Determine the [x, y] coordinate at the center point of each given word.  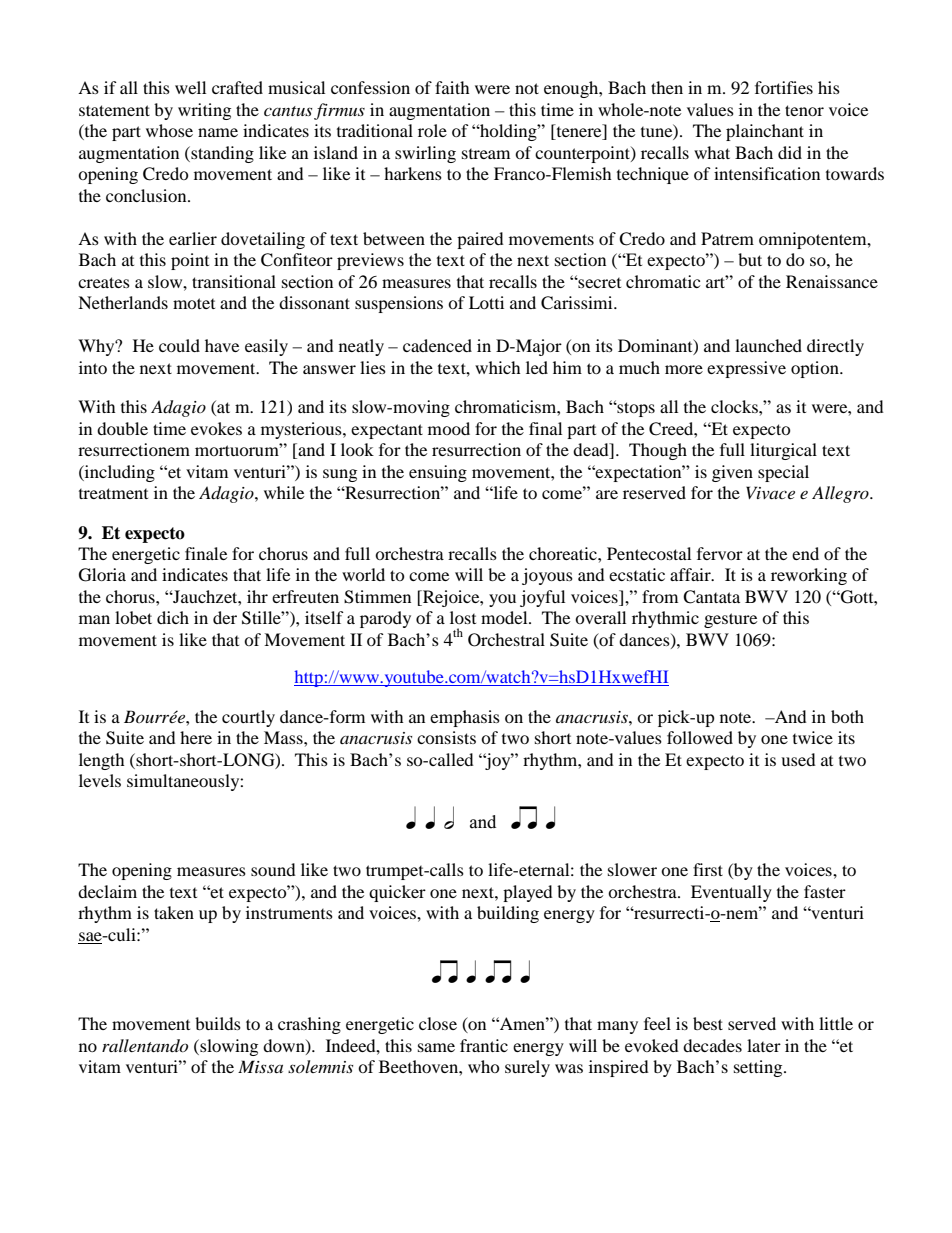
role [432, 130]
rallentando [145, 1045]
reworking [809, 576]
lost [463, 617]
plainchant [765, 132]
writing [204, 111]
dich [173, 617]
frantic [484, 1045]
